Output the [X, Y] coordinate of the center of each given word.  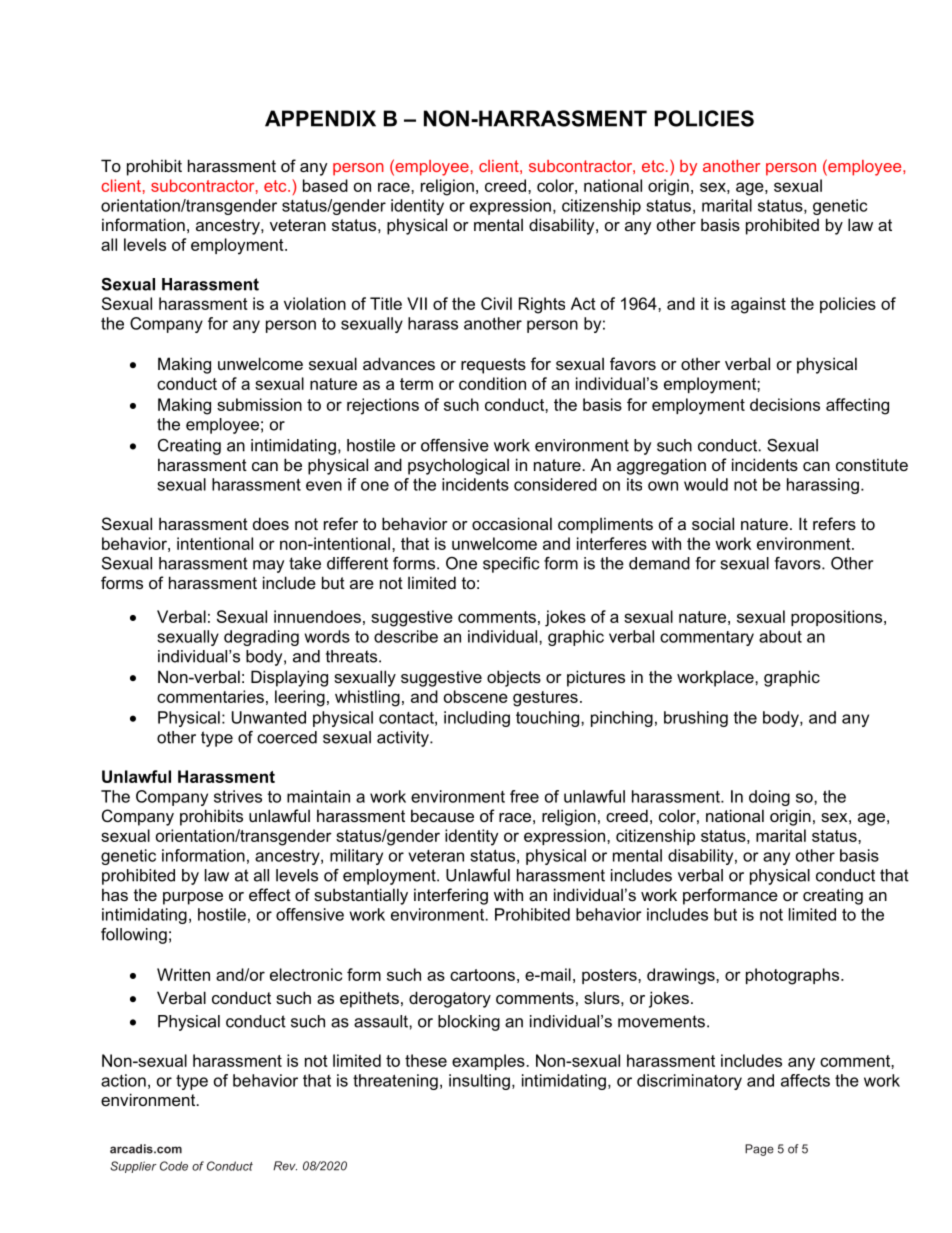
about [780, 636]
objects [514, 678]
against [758, 305]
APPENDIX [320, 118]
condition [492, 383]
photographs [794, 976]
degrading [261, 638]
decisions [785, 404]
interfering [451, 896]
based [325, 185]
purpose [193, 898]
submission [259, 404]
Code [174, 1166]
